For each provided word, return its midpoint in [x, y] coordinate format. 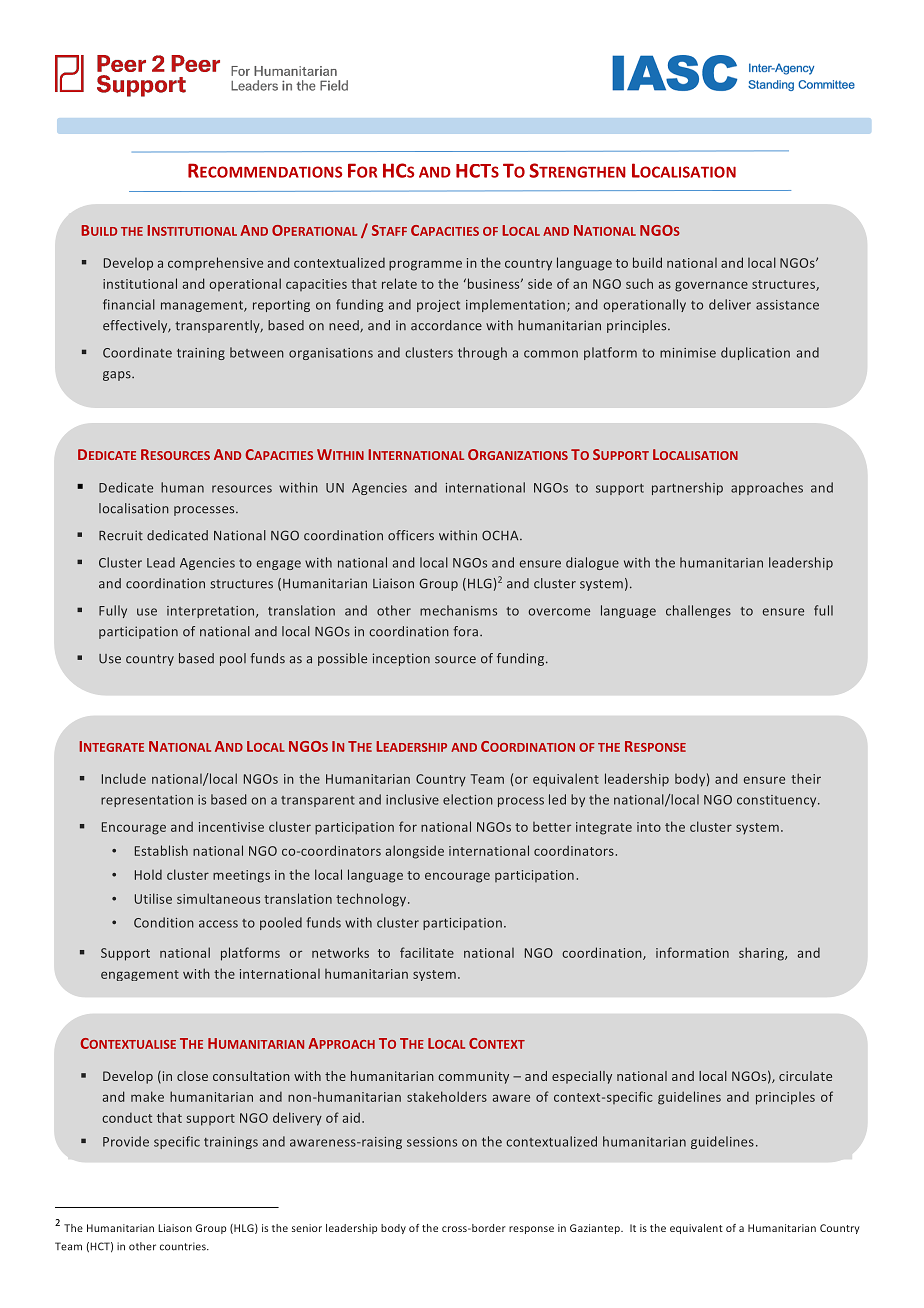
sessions [432, 1142]
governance [711, 286]
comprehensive [215, 264]
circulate [805, 1076]
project [438, 306]
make [147, 1096]
